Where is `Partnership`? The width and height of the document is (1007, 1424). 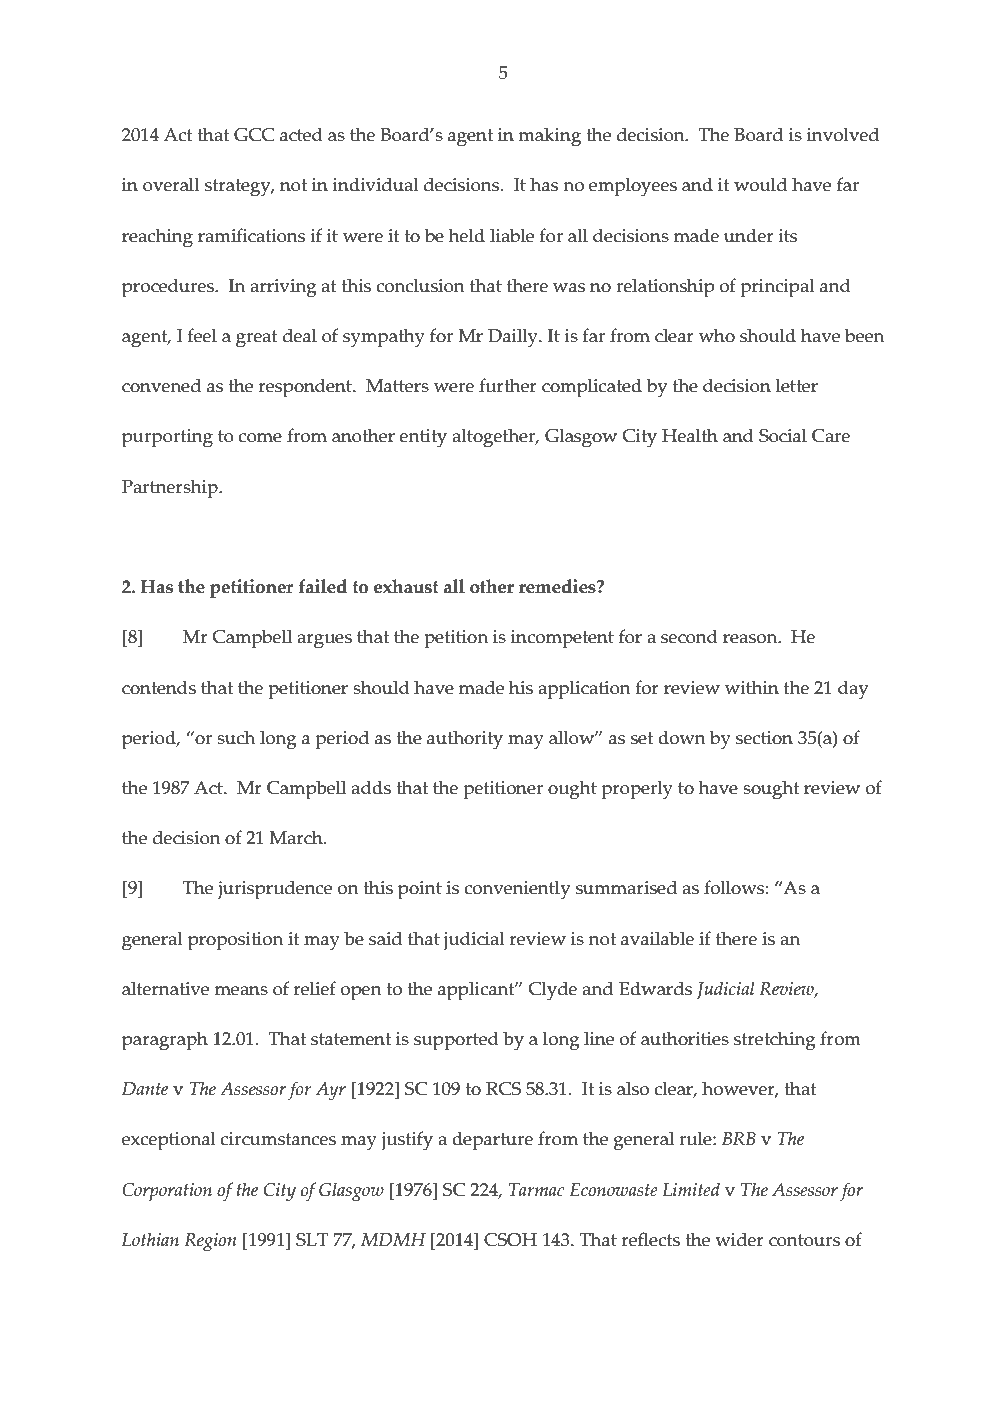 Partnership is located at coordinates (171, 489).
